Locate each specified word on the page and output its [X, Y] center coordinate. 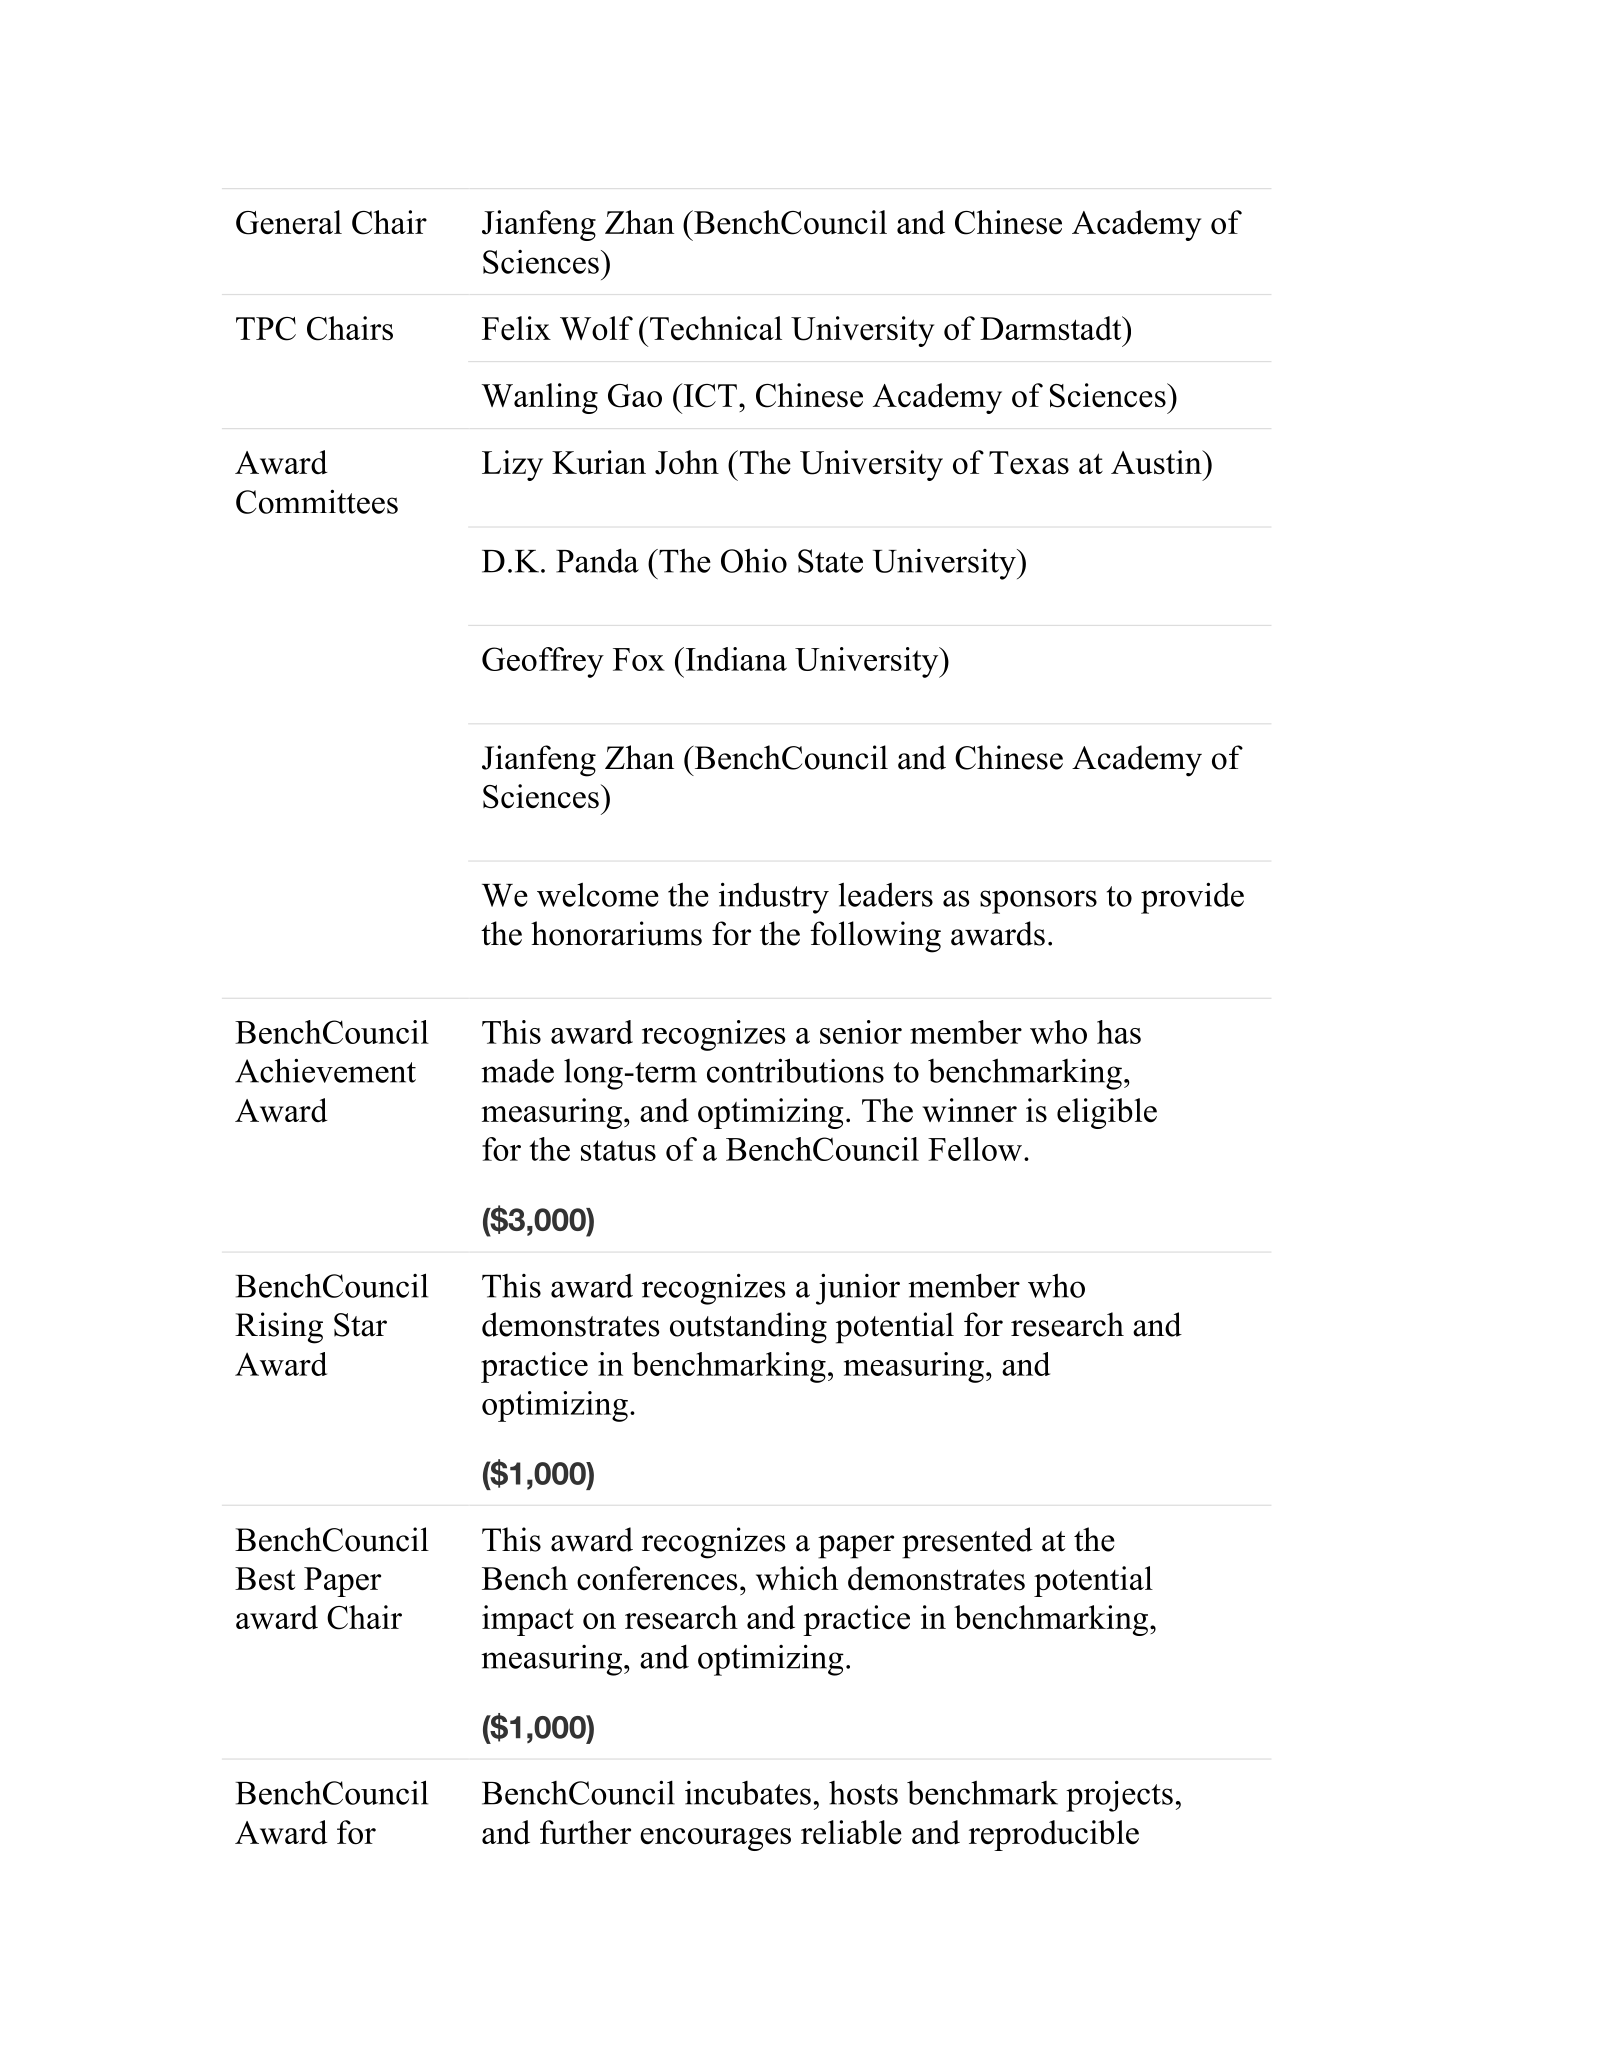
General [289, 222]
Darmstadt [1052, 328]
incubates [748, 1793]
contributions [795, 1070]
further [585, 1832]
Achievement [325, 1070]
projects [1119, 1796]
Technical [716, 328]
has [1119, 1032]
